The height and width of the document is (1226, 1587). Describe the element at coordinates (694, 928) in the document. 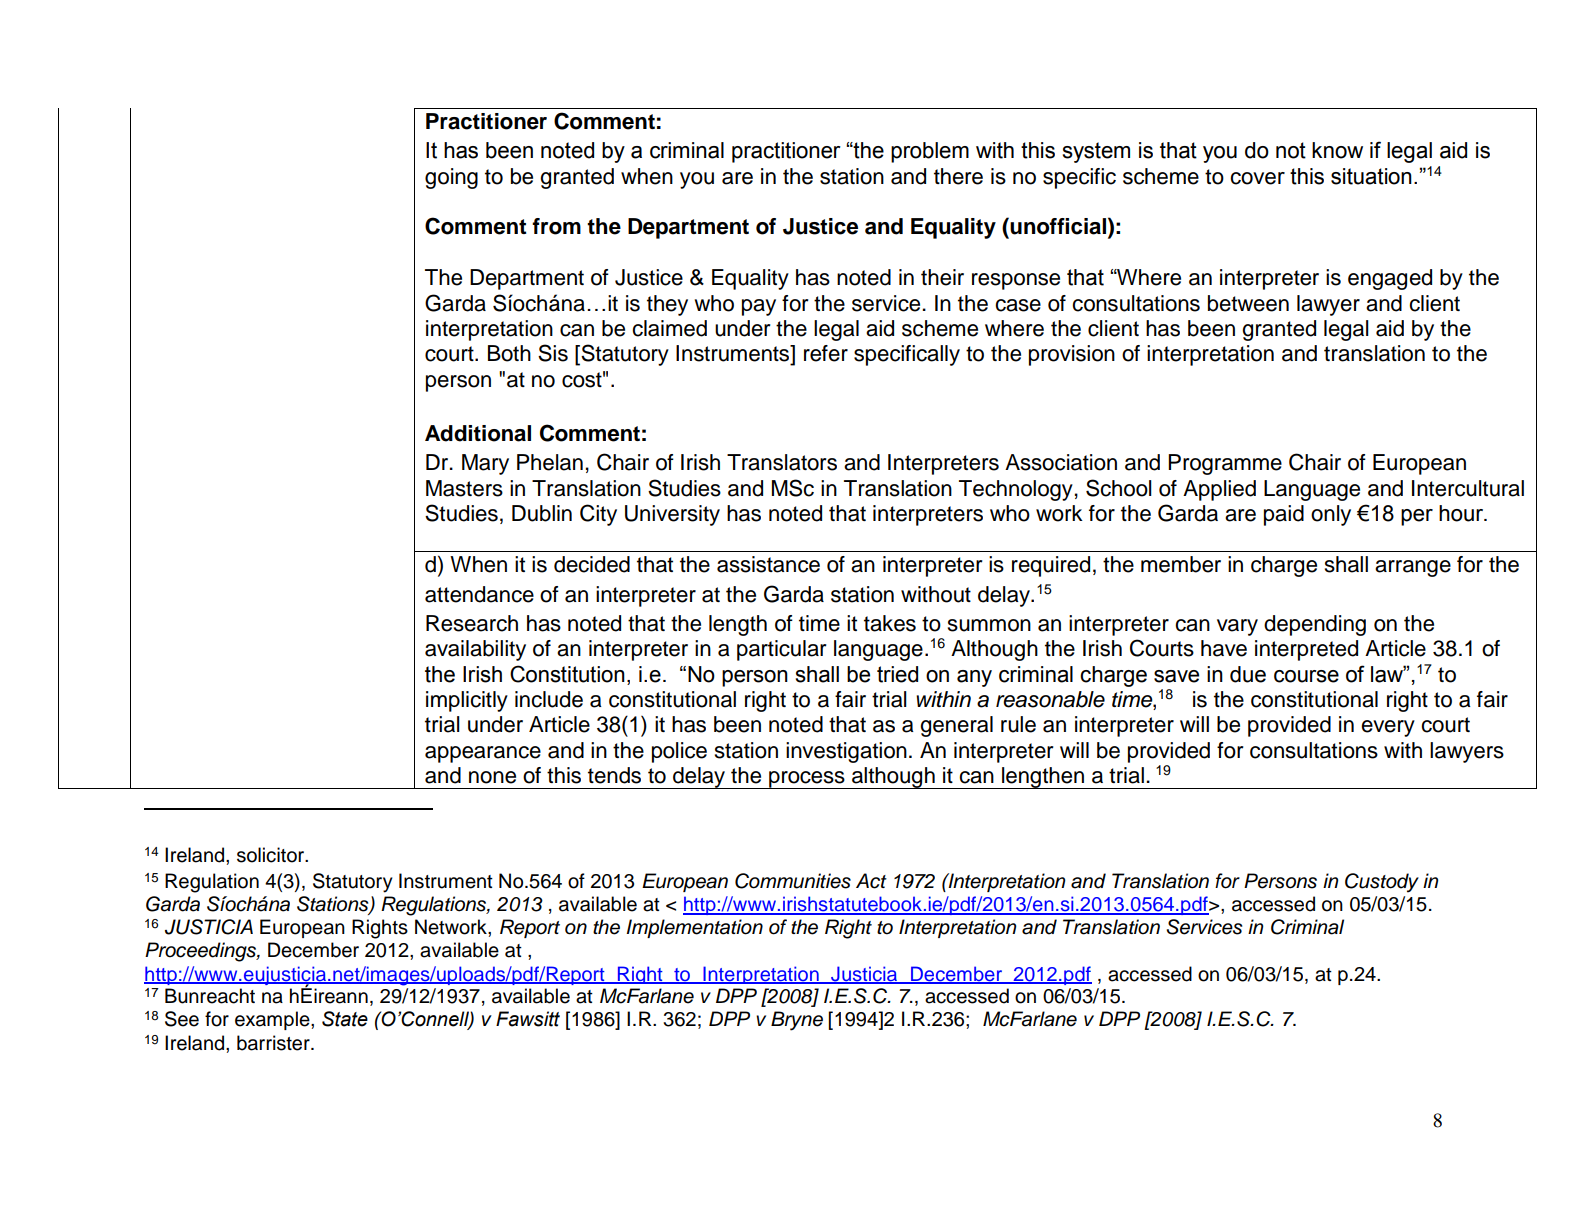

I see `Implementation` at that location.
